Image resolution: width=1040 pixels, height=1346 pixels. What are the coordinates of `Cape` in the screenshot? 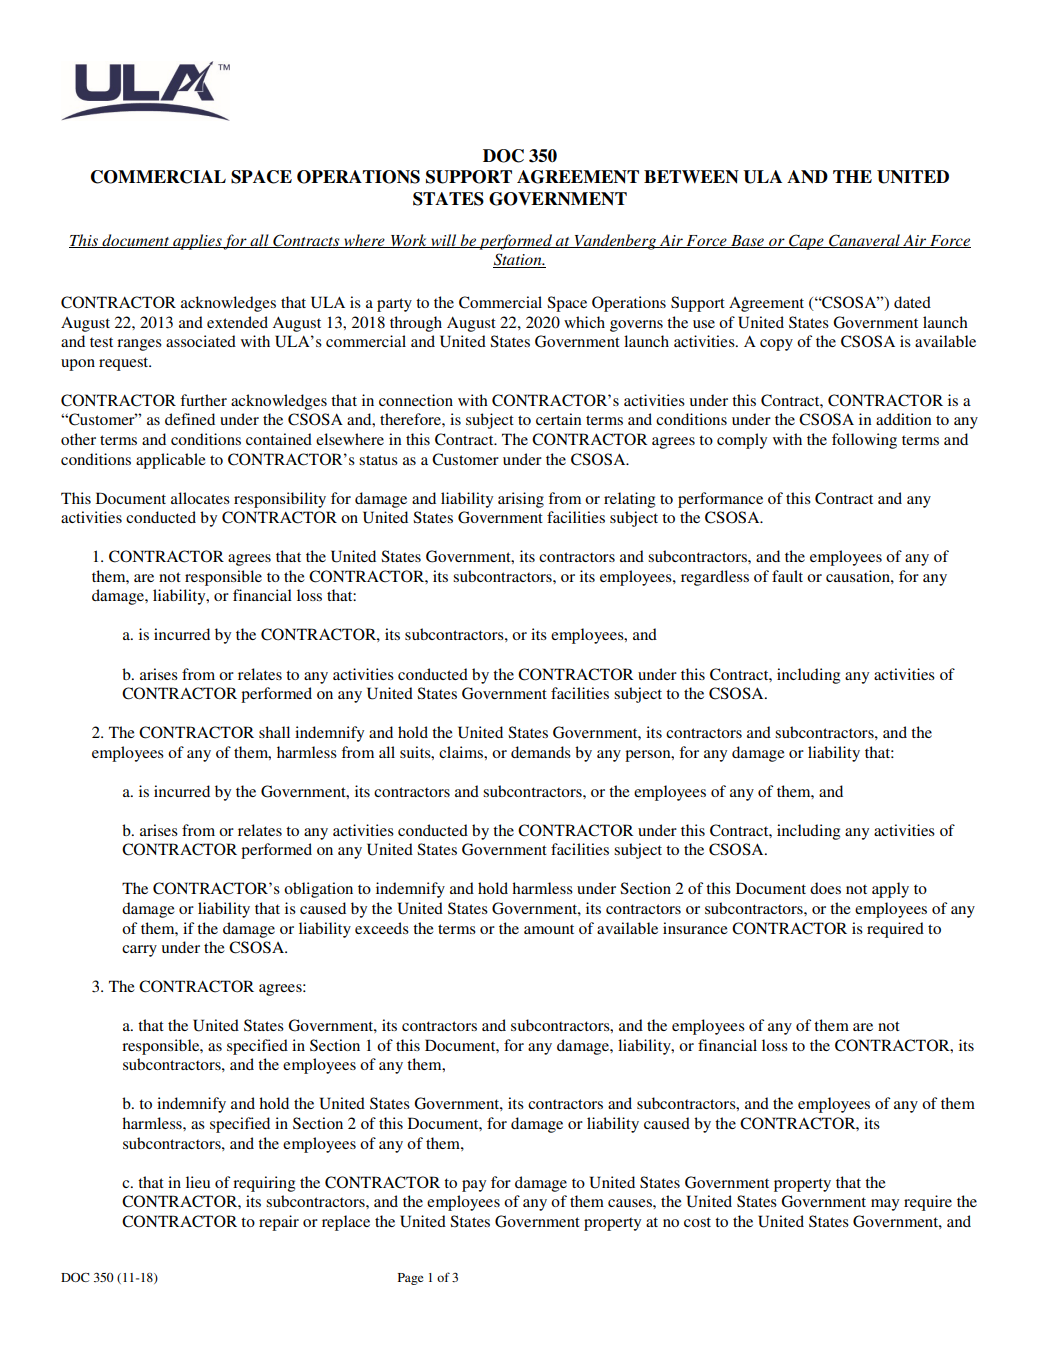 It's located at (806, 242).
